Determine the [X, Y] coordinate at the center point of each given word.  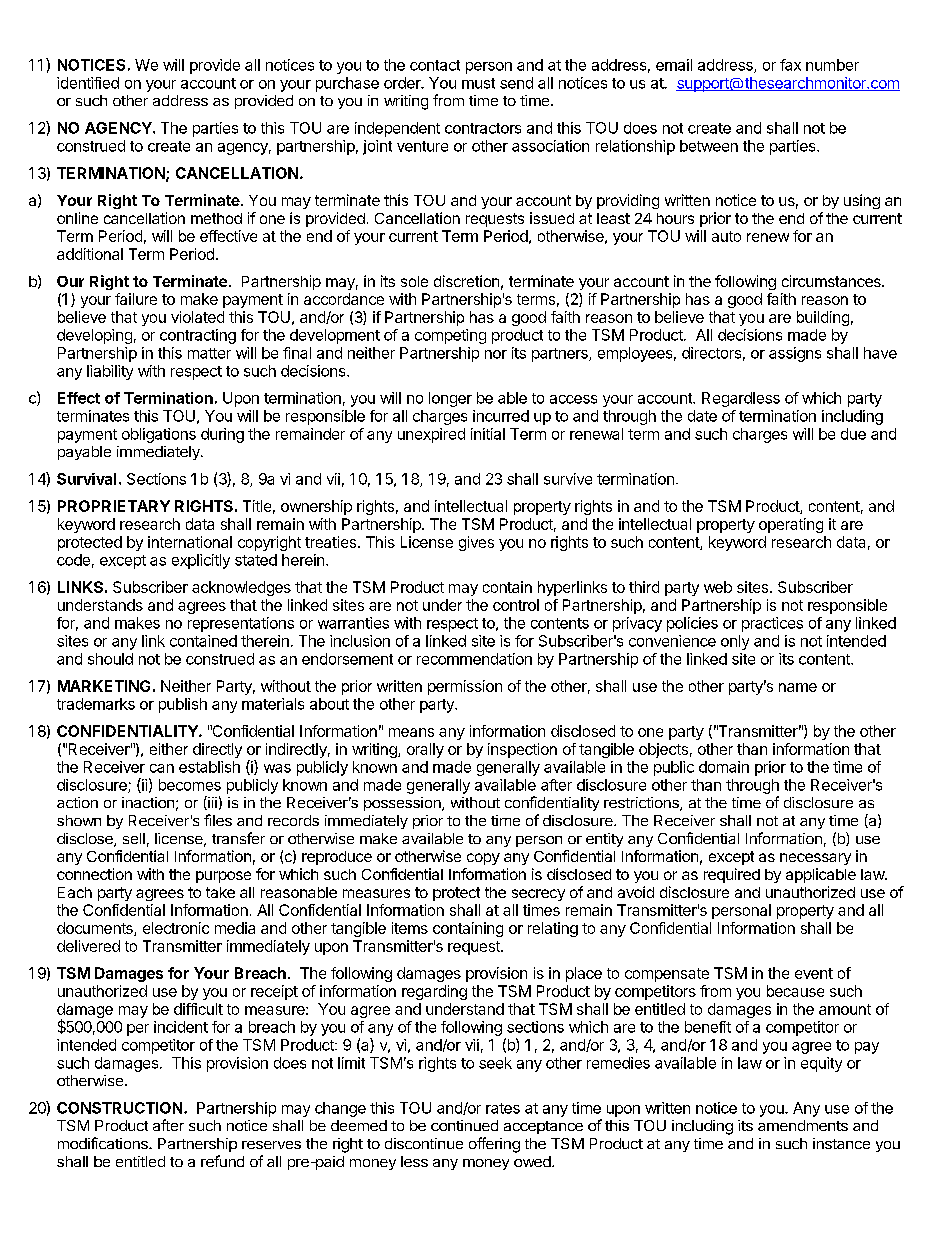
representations [241, 624]
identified [88, 83]
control [516, 605]
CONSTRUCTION [119, 1108]
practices [772, 624]
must [478, 83]
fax [790, 65]
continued [464, 1125]
